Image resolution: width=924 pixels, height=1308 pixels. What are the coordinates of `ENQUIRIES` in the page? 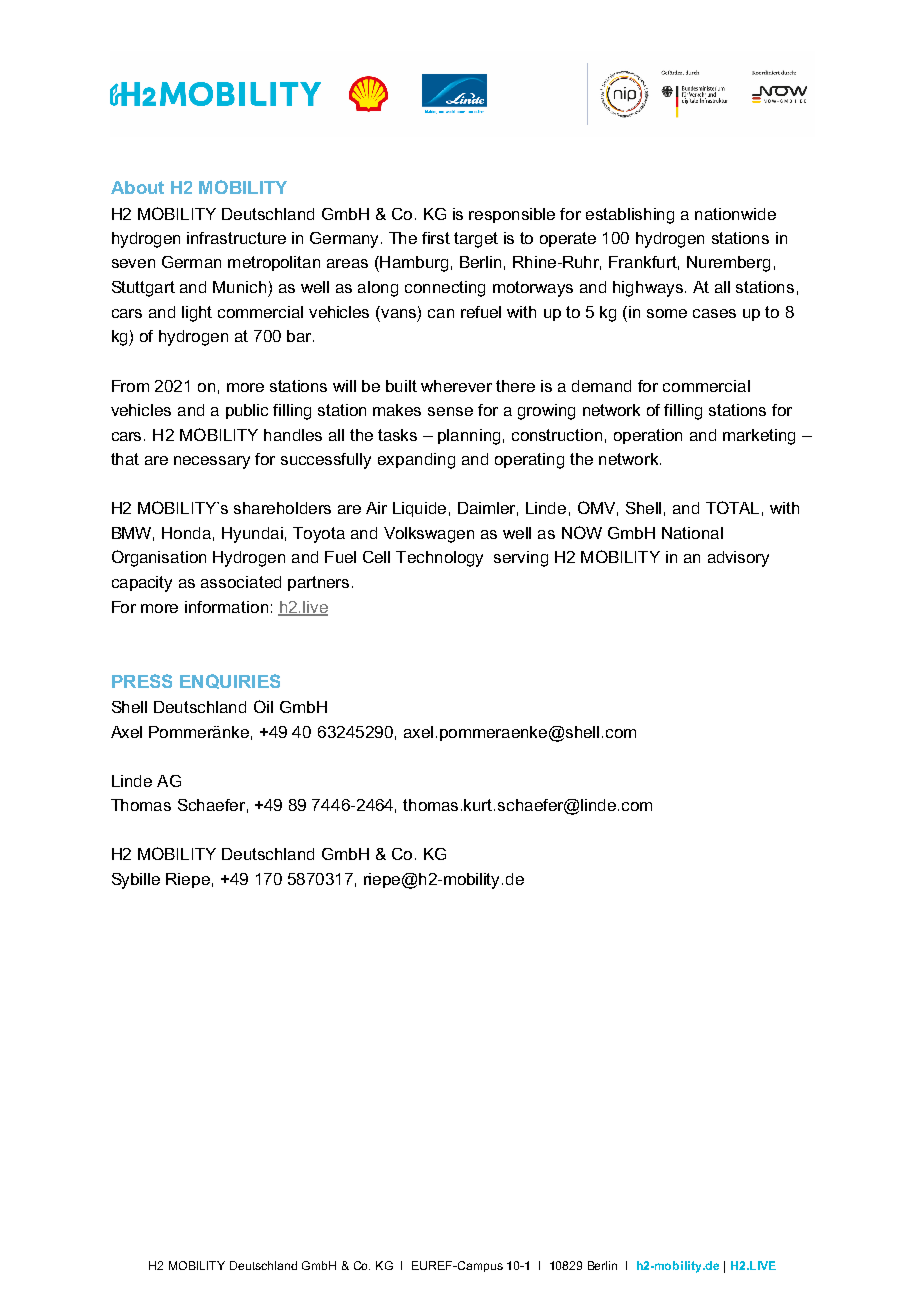 It's located at (230, 681).
